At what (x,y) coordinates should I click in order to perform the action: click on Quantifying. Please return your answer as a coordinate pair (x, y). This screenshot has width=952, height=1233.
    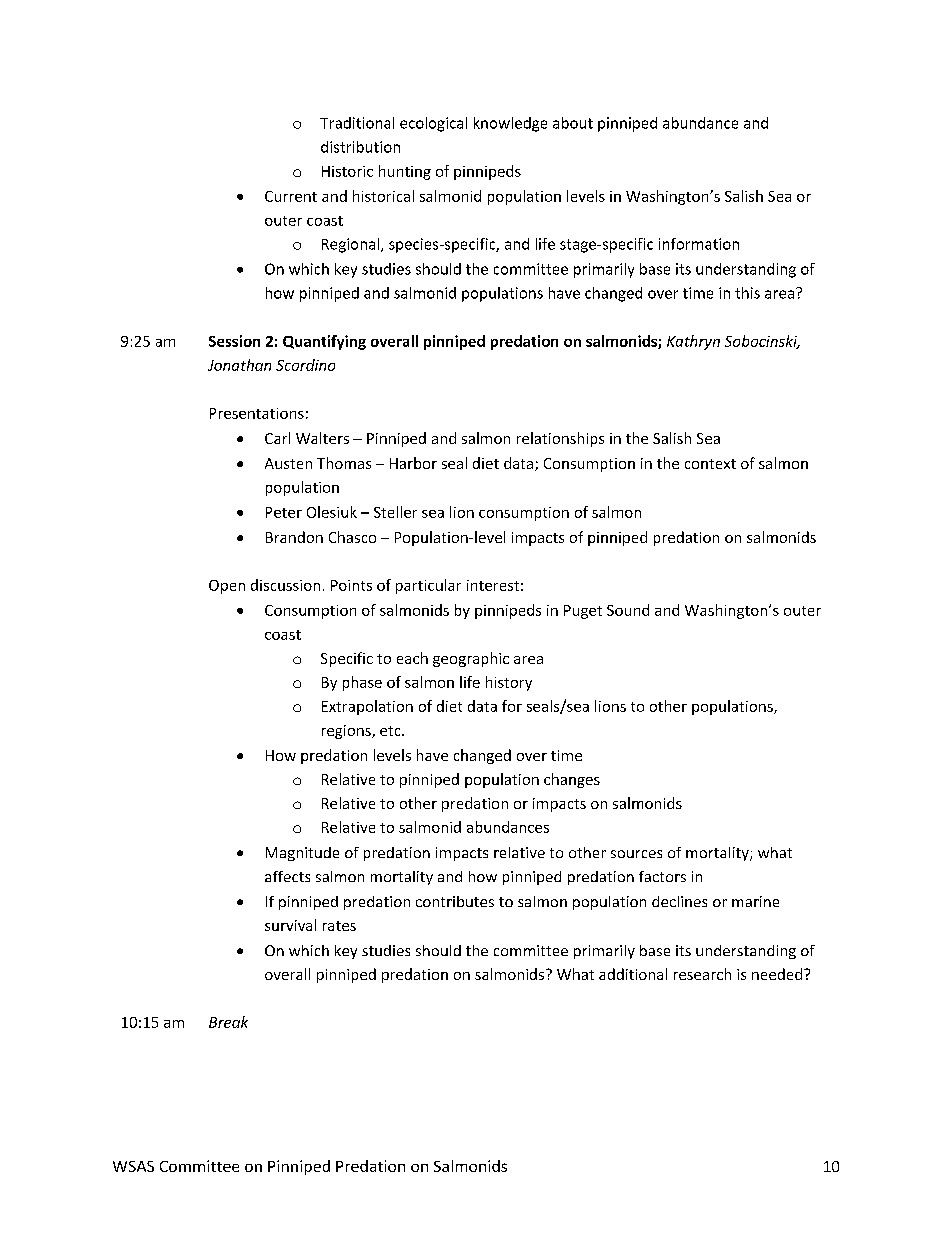
    Looking at the image, I should click on (324, 342).
